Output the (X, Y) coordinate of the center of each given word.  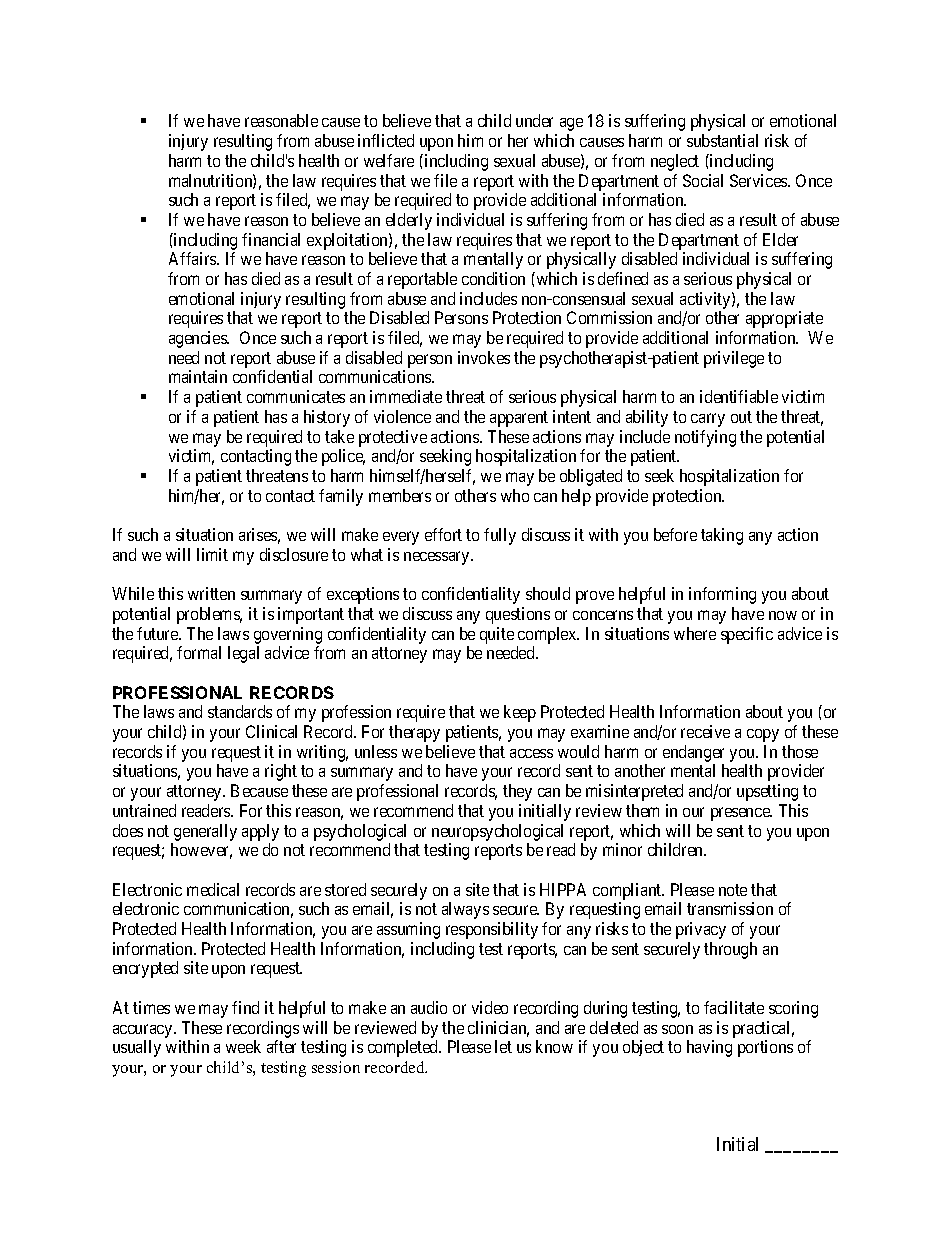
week (243, 1046)
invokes (484, 357)
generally (205, 832)
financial (271, 239)
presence (741, 814)
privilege (734, 359)
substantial (722, 140)
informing (722, 595)
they (517, 792)
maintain (198, 376)
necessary (438, 558)
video (490, 1007)
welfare (389, 160)
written (211, 593)
